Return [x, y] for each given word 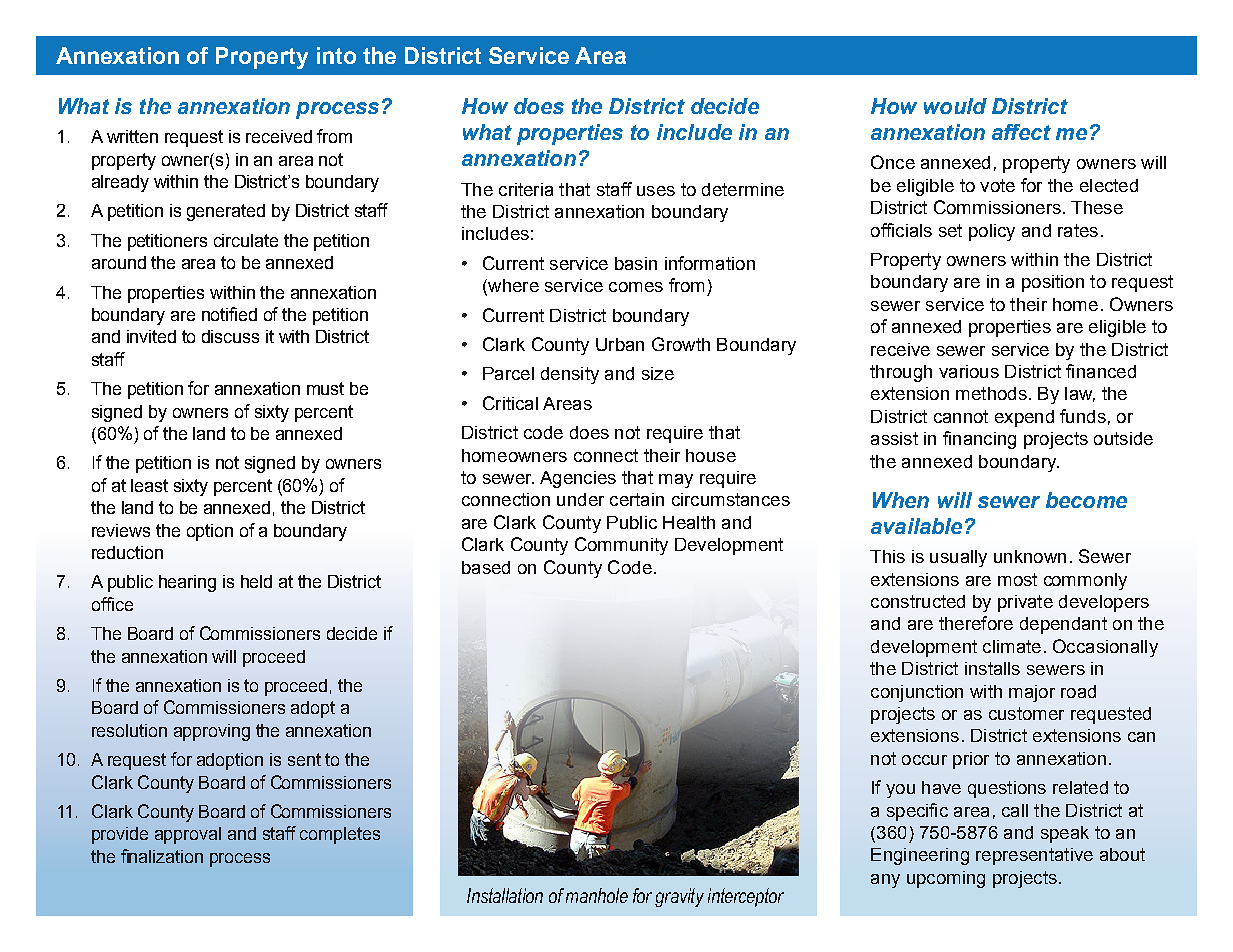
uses [656, 191]
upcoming [946, 879]
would [955, 106]
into [336, 55]
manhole [597, 895]
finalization [162, 856]
